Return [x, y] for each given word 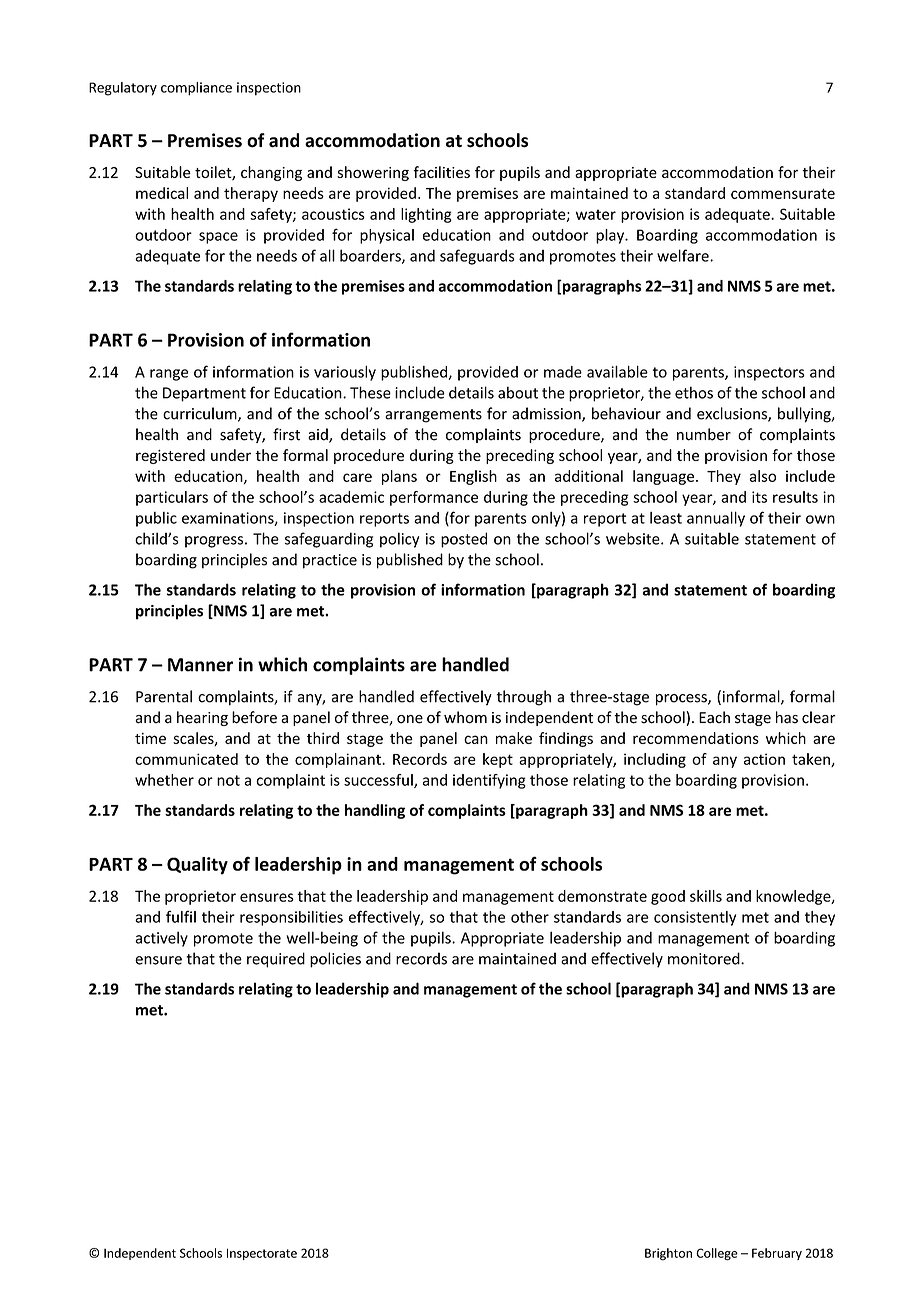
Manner [200, 665]
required [276, 960]
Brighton [668, 1254]
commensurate [783, 193]
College [717, 1254]
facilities [441, 172]
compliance [196, 89]
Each [714, 717]
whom [465, 717]
